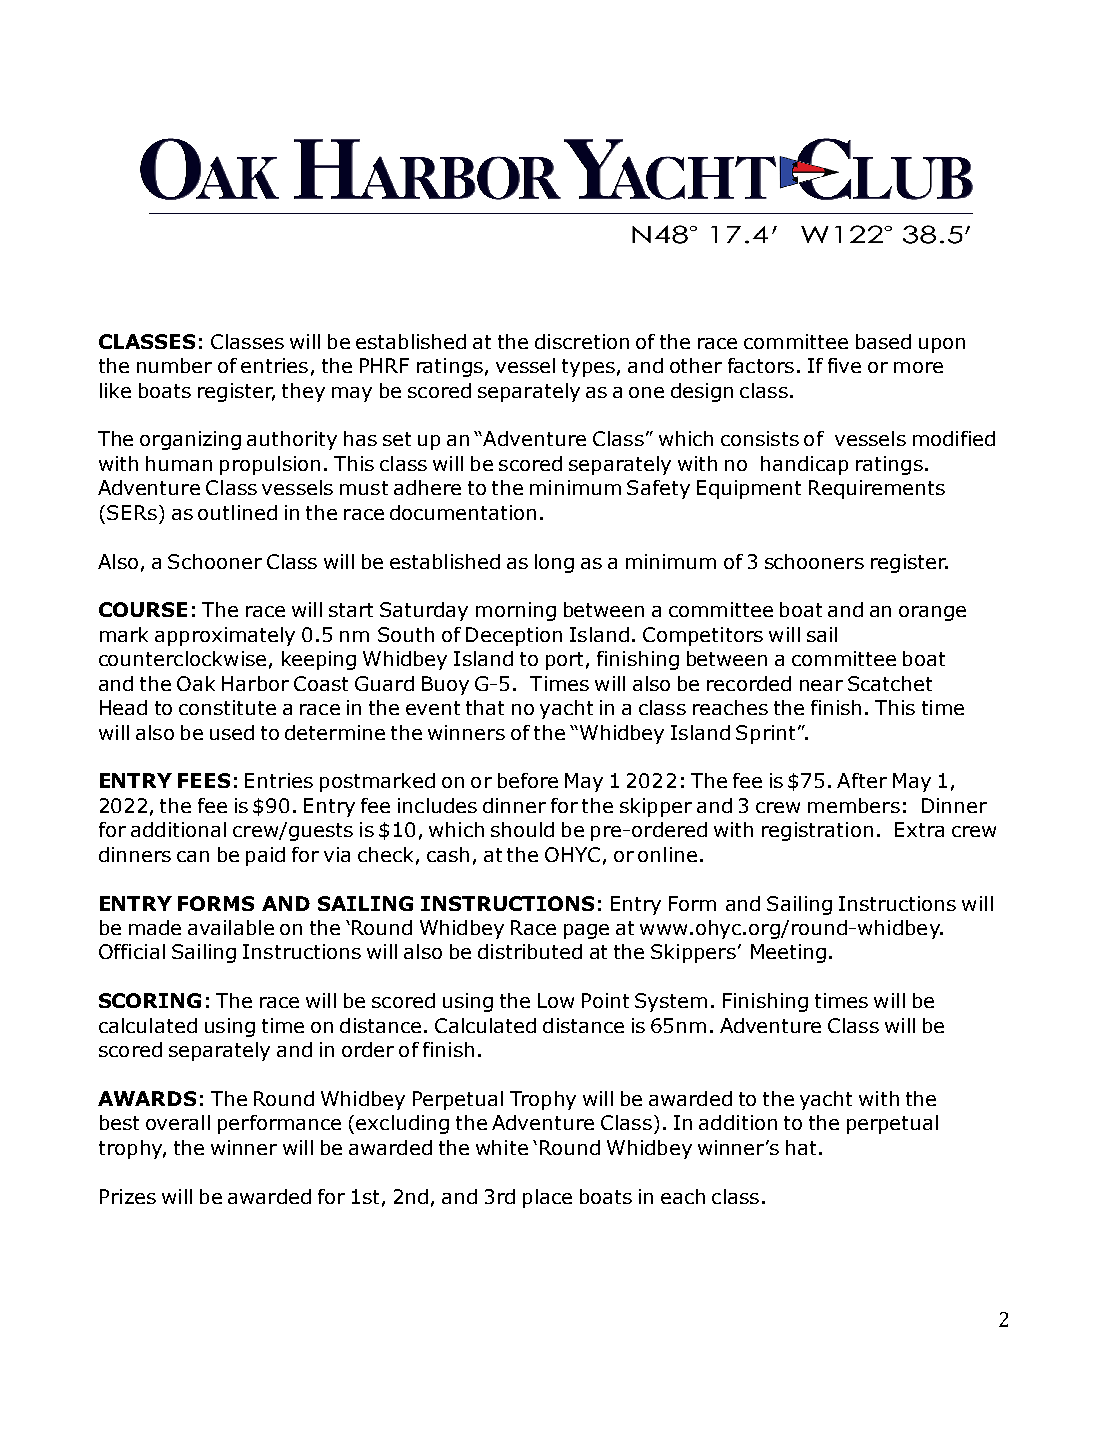 This page has width=1108, height=1433. I want to click on Requirements, so click(877, 489).
